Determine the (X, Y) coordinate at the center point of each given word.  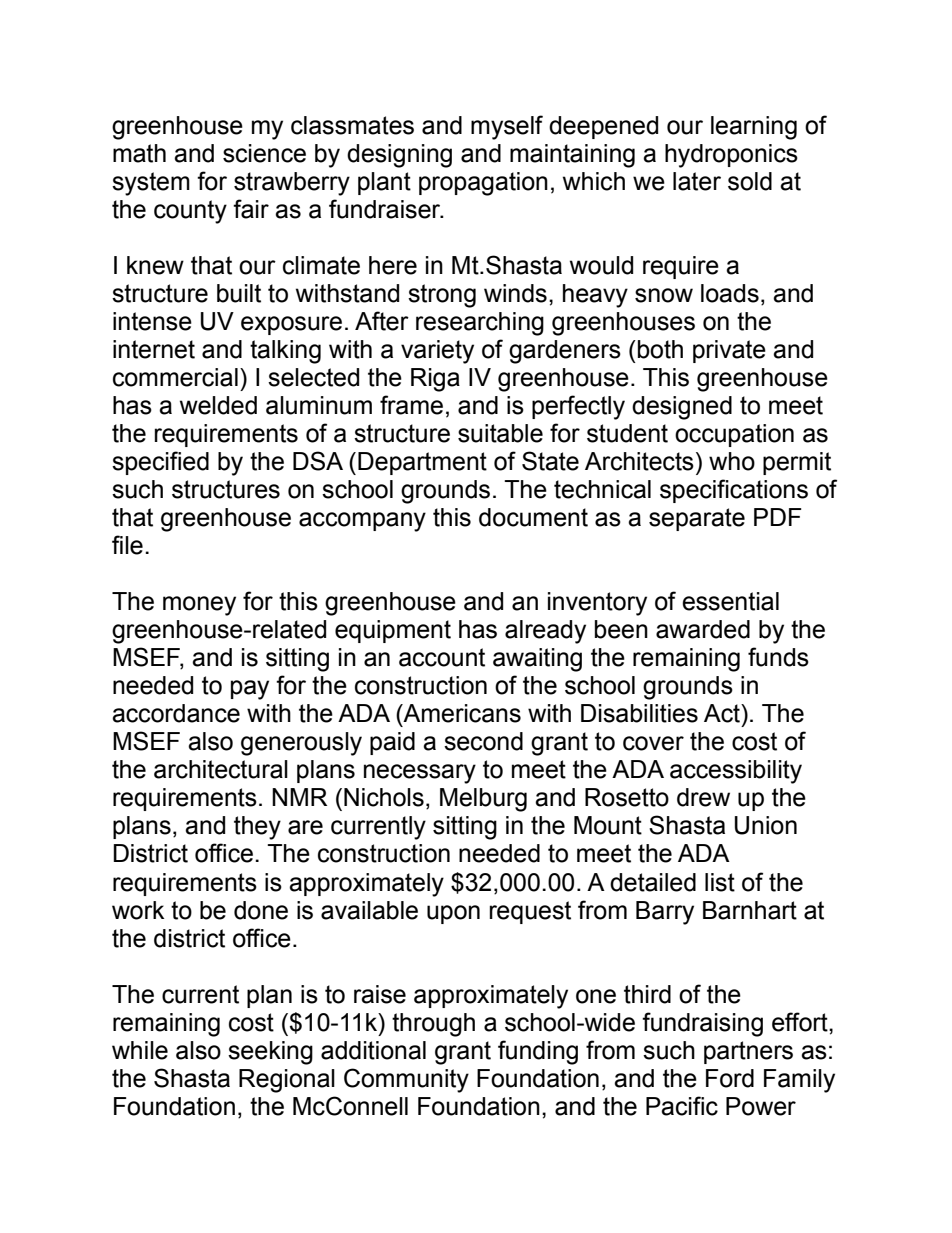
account (442, 657)
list (720, 882)
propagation (483, 184)
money (199, 606)
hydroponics (731, 156)
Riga (435, 380)
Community (406, 1080)
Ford (730, 1078)
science (264, 153)
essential (730, 601)
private (729, 351)
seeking (270, 1053)
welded (218, 405)
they (257, 828)
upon (453, 914)
